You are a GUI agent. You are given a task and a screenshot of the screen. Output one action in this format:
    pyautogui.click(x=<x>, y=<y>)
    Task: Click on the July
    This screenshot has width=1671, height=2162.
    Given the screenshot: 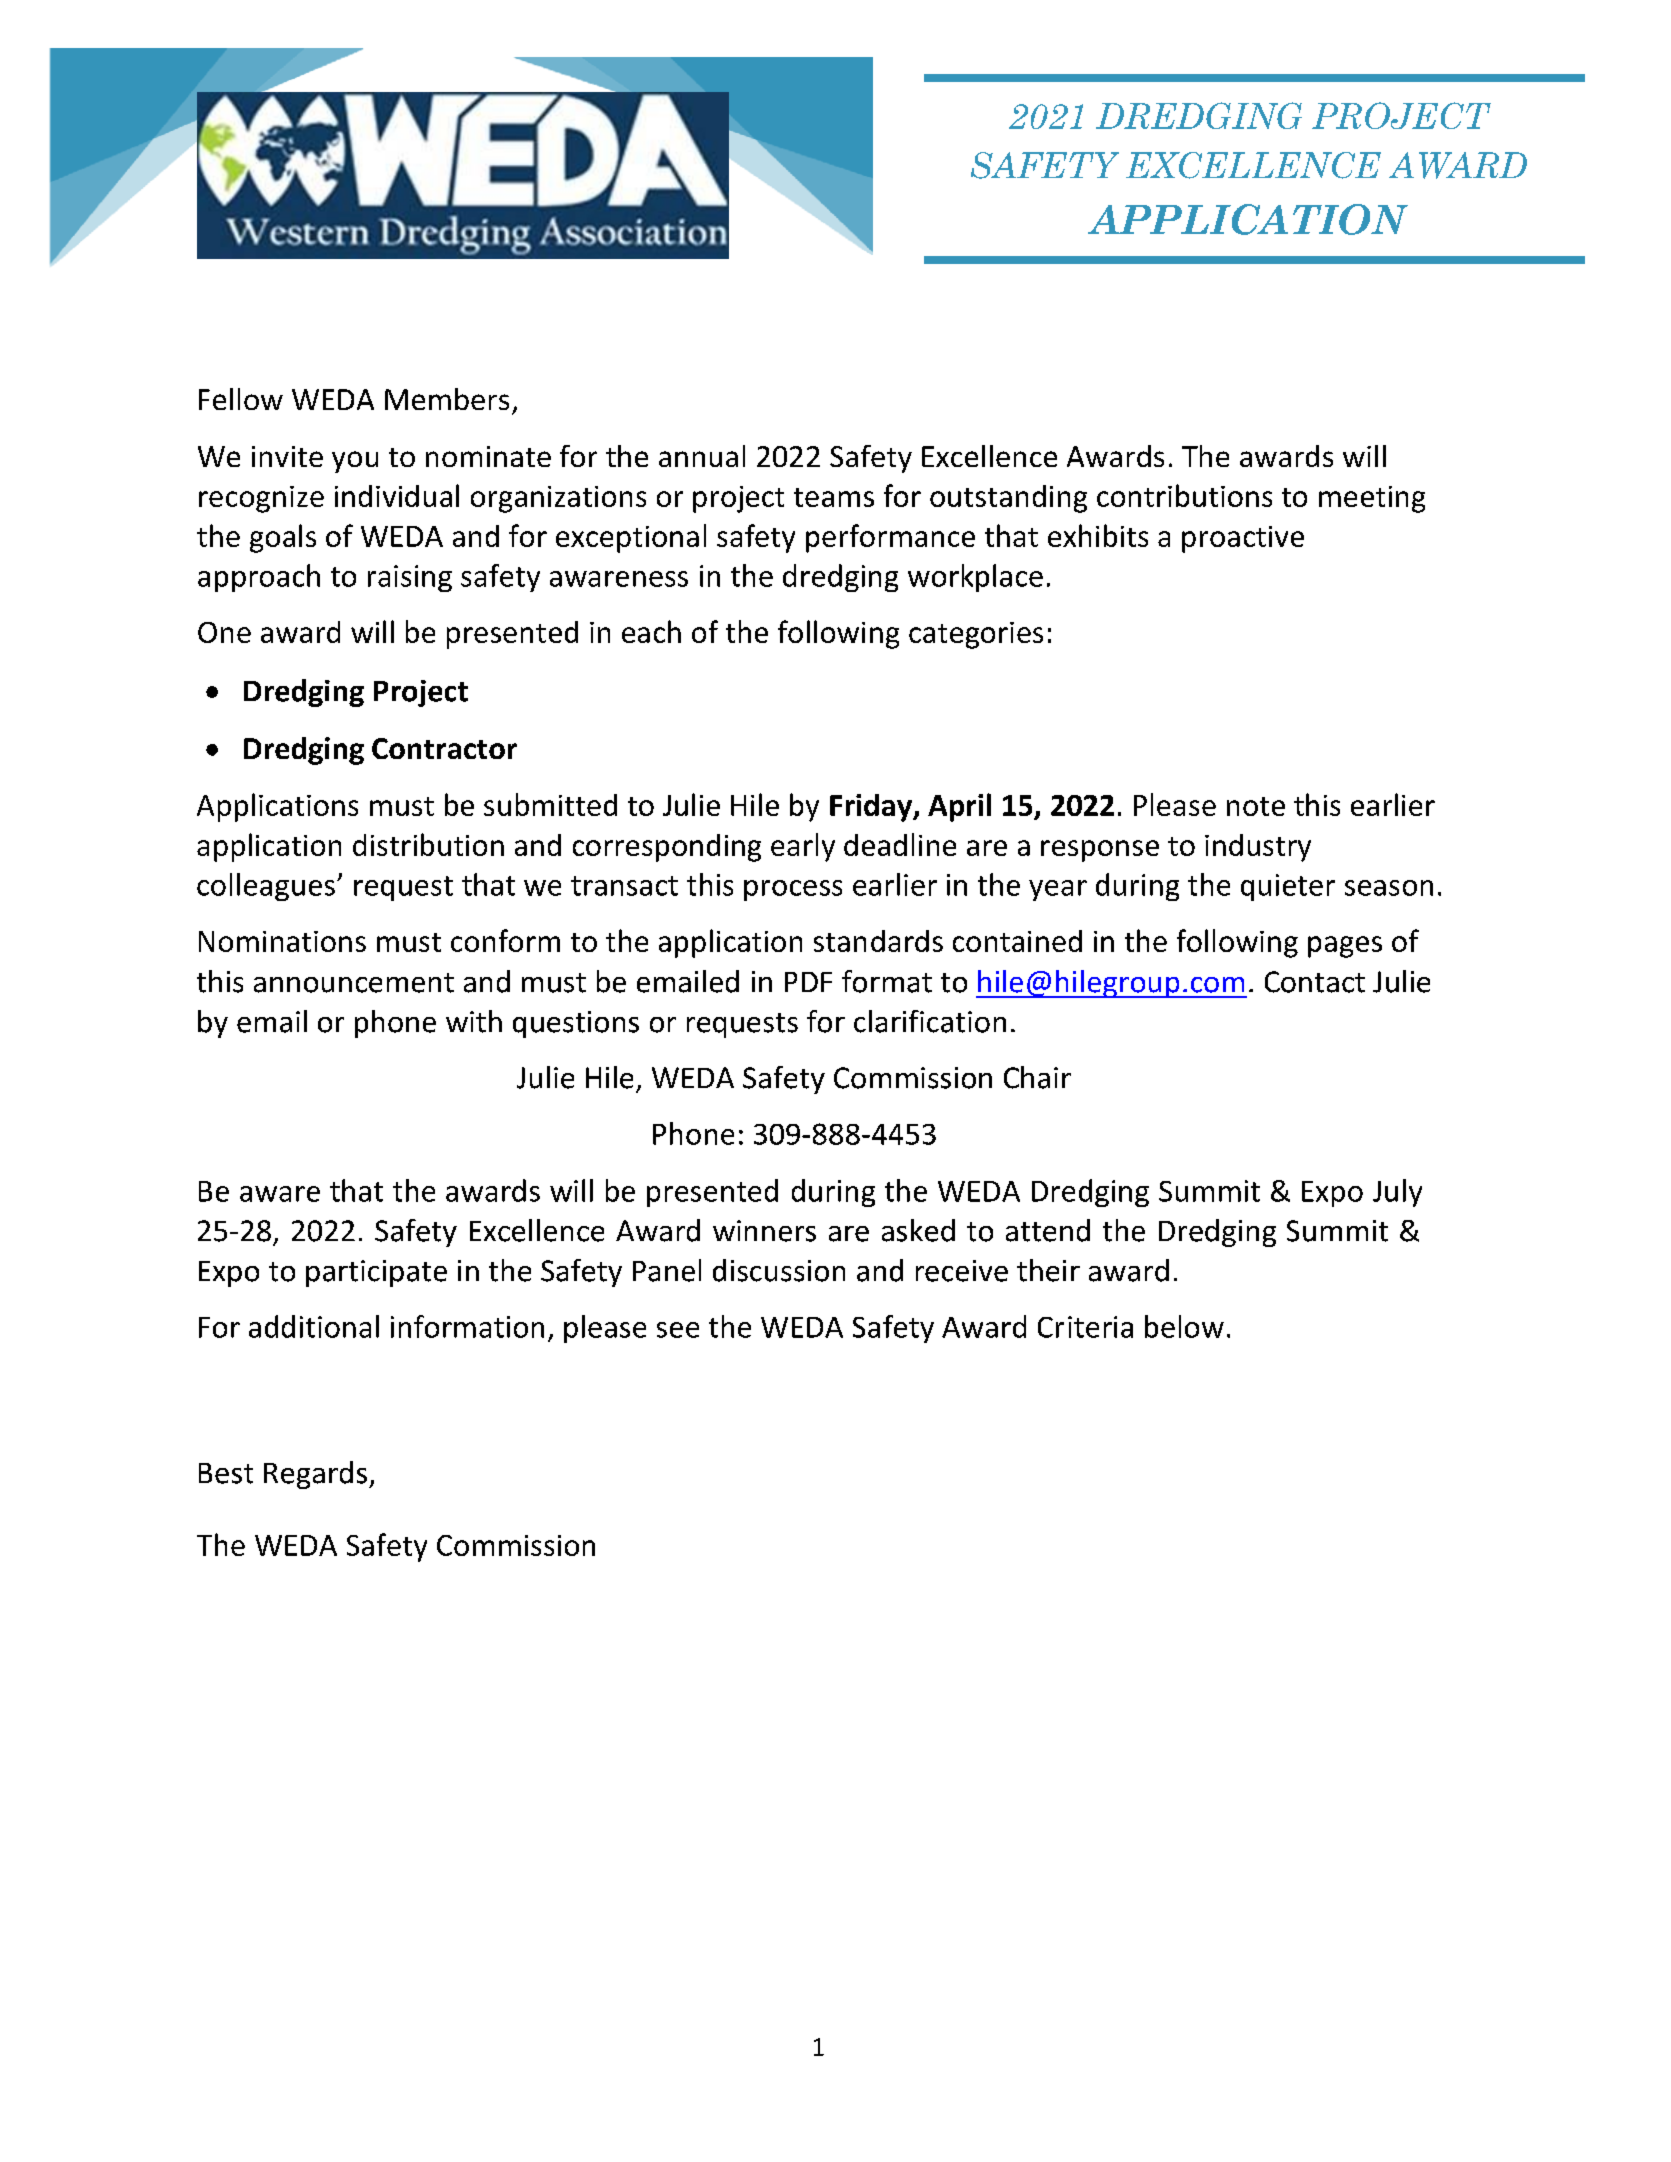 What is the action you would take?
    pyautogui.click(x=1397, y=1193)
